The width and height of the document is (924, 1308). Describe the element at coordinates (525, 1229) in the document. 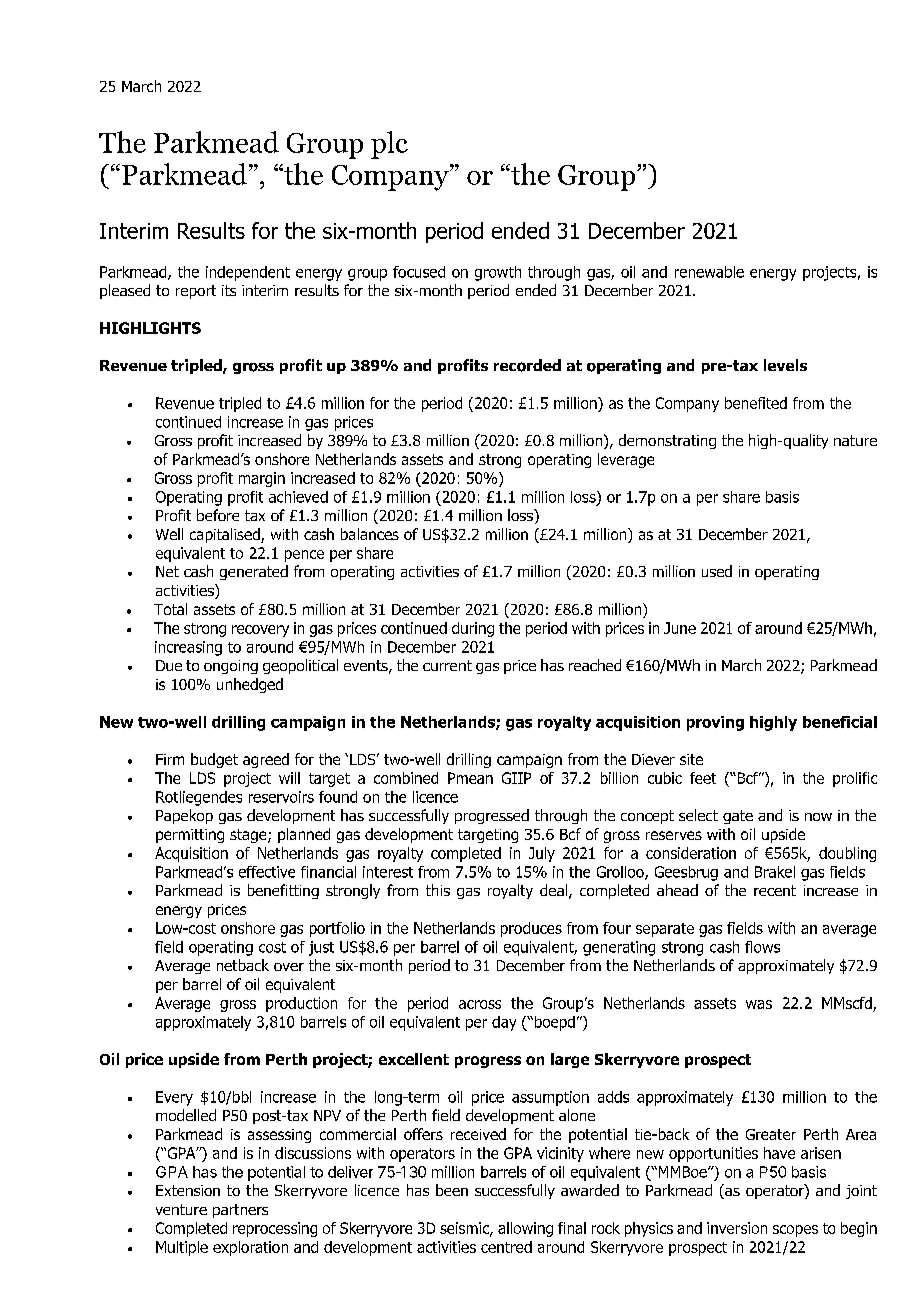

I see `allowing` at that location.
